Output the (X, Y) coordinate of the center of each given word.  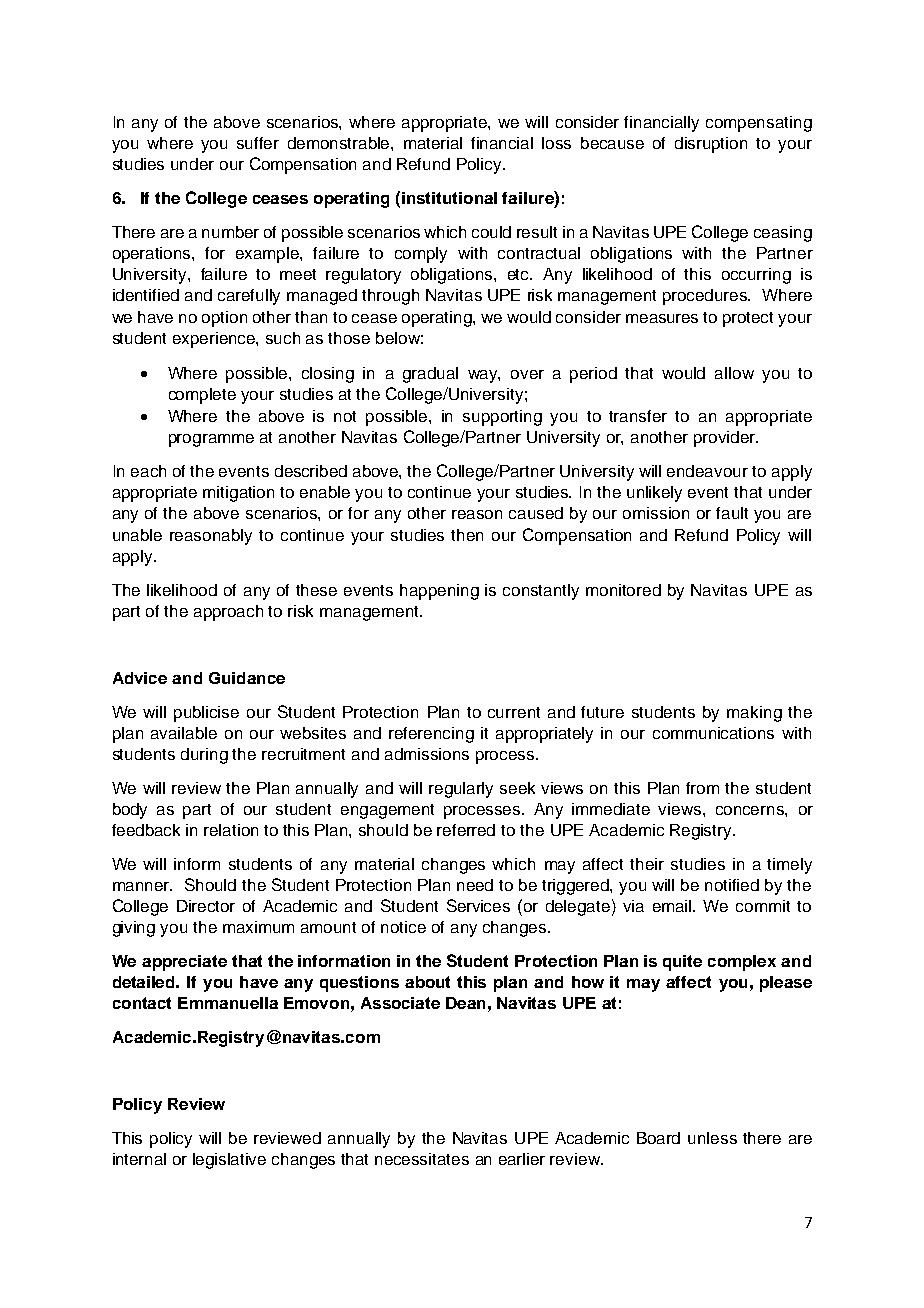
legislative (229, 1161)
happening (439, 592)
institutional (449, 198)
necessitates (422, 1159)
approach (228, 613)
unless (712, 1138)
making (754, 714)
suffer (258, 143)
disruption (711, 145)
